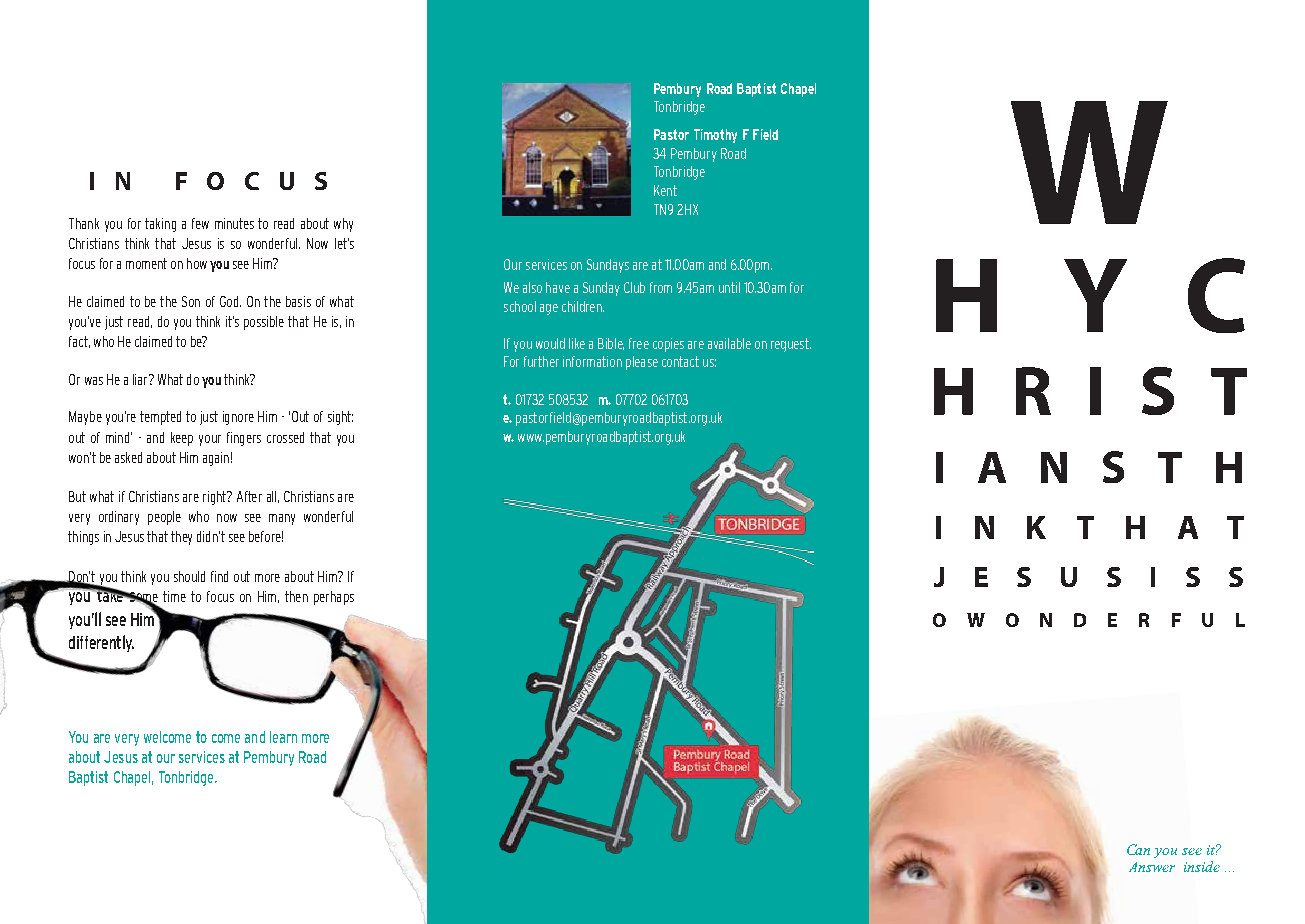 This screenshot has height=924, width=1305. Describe the element at coordinates (200, 223) in the screenshot. I see `few` at that location.
